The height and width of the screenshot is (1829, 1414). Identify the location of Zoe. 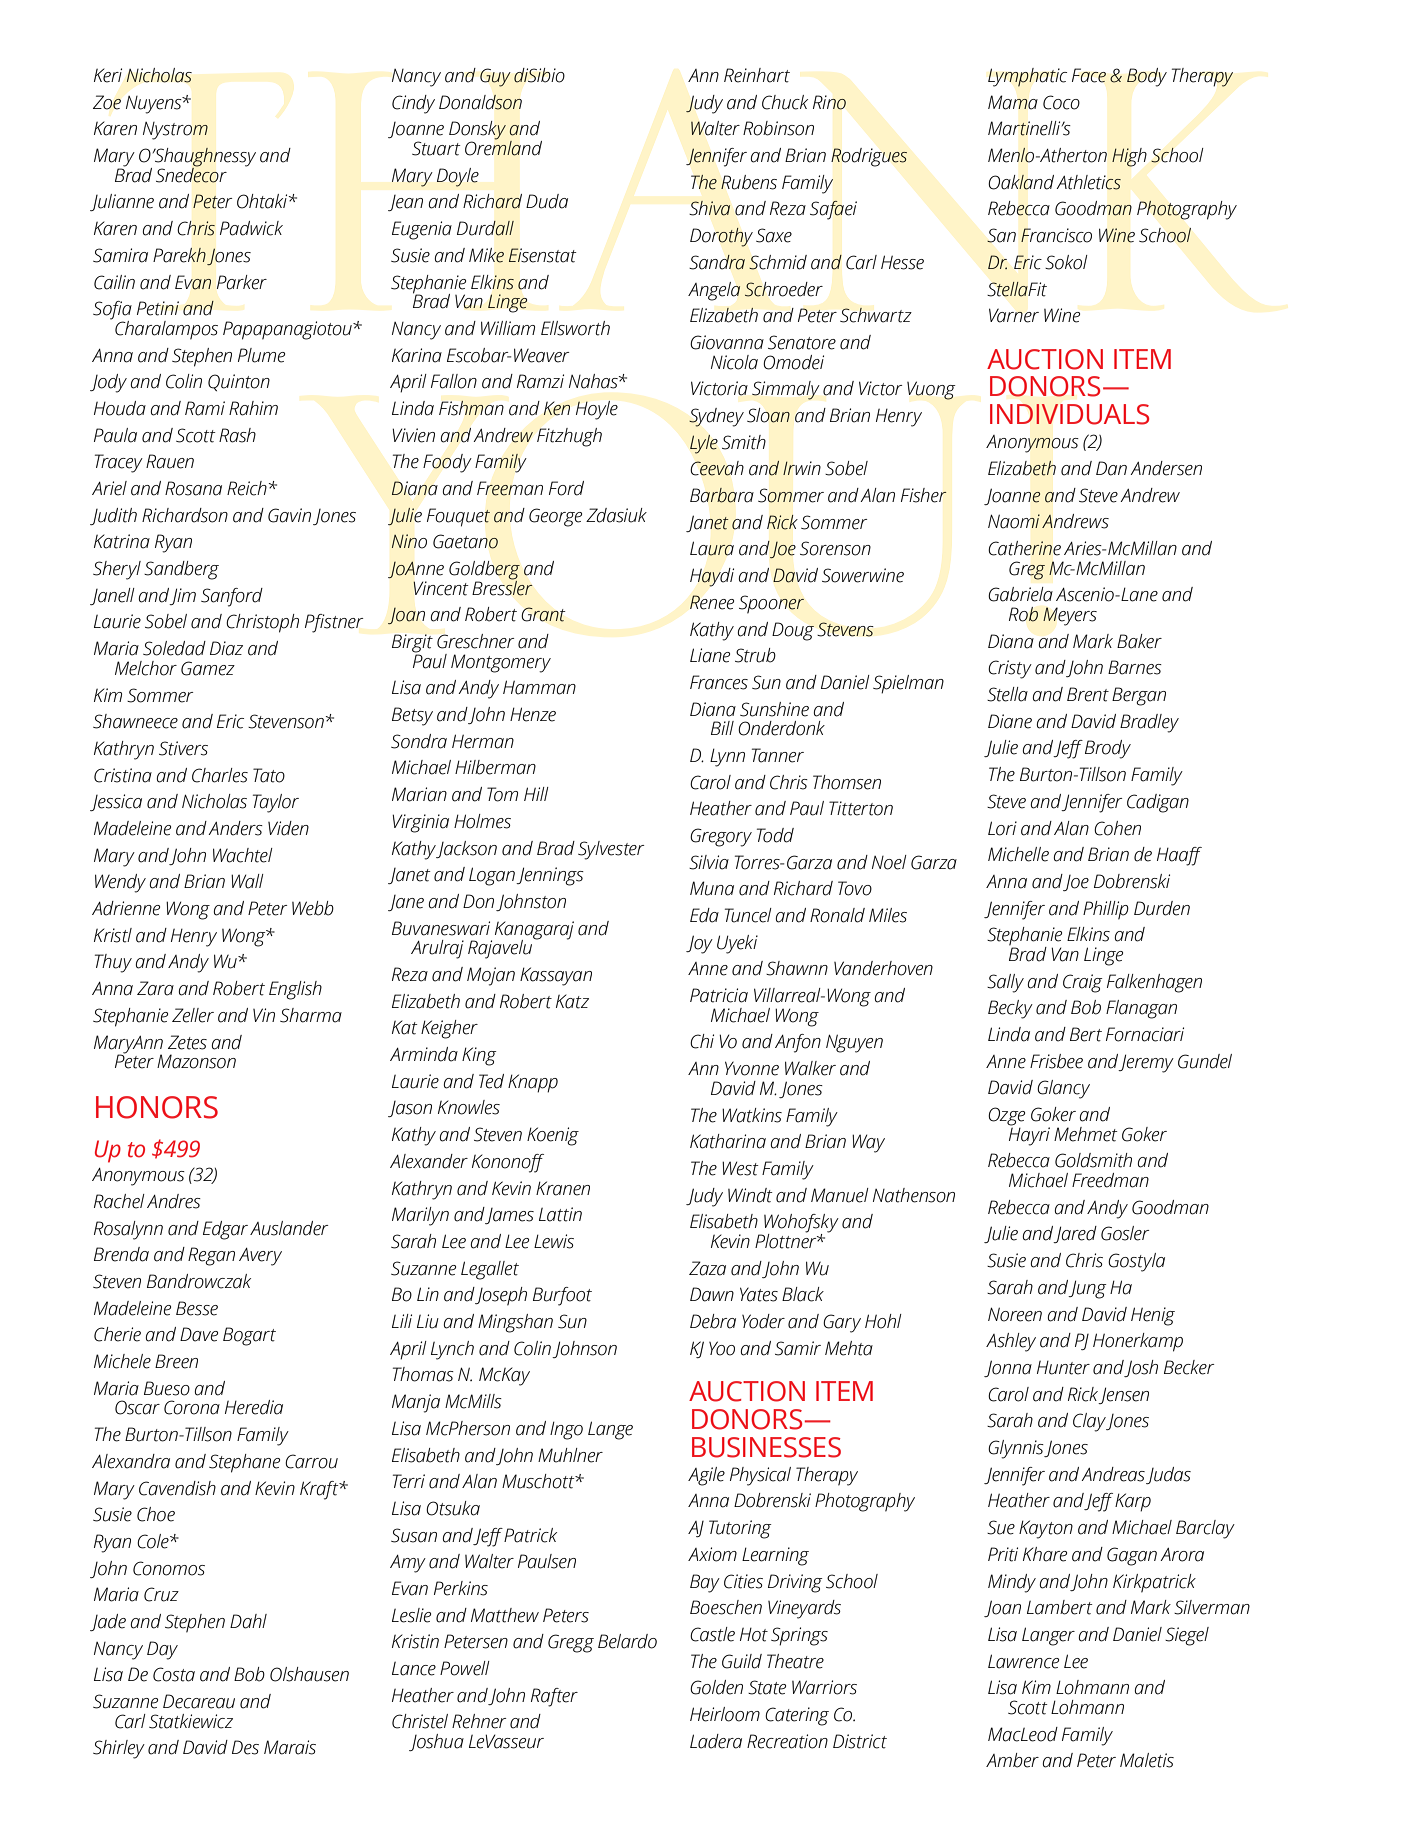
(107, 102).
